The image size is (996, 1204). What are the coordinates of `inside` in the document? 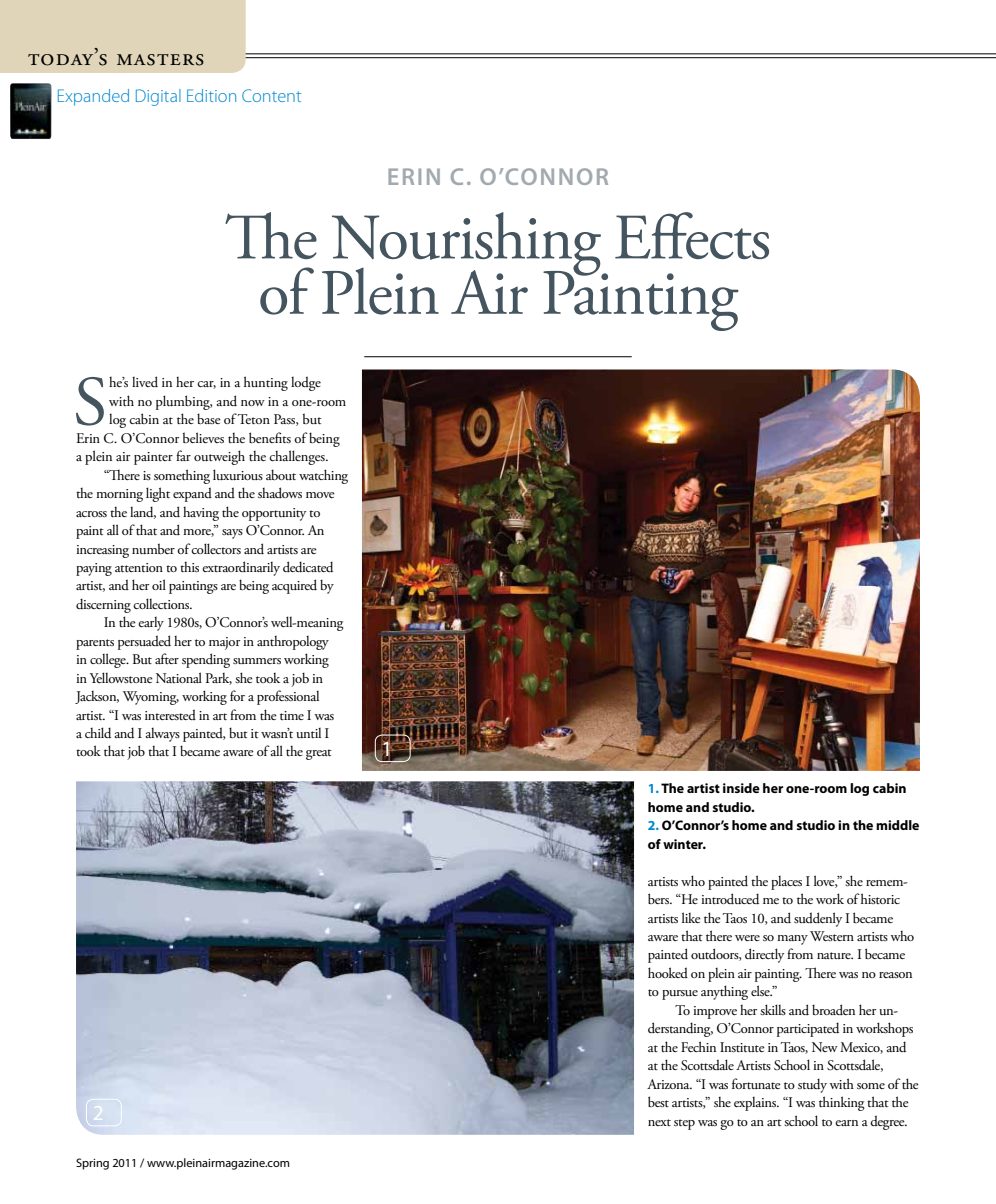 It's located at (741, 788).
